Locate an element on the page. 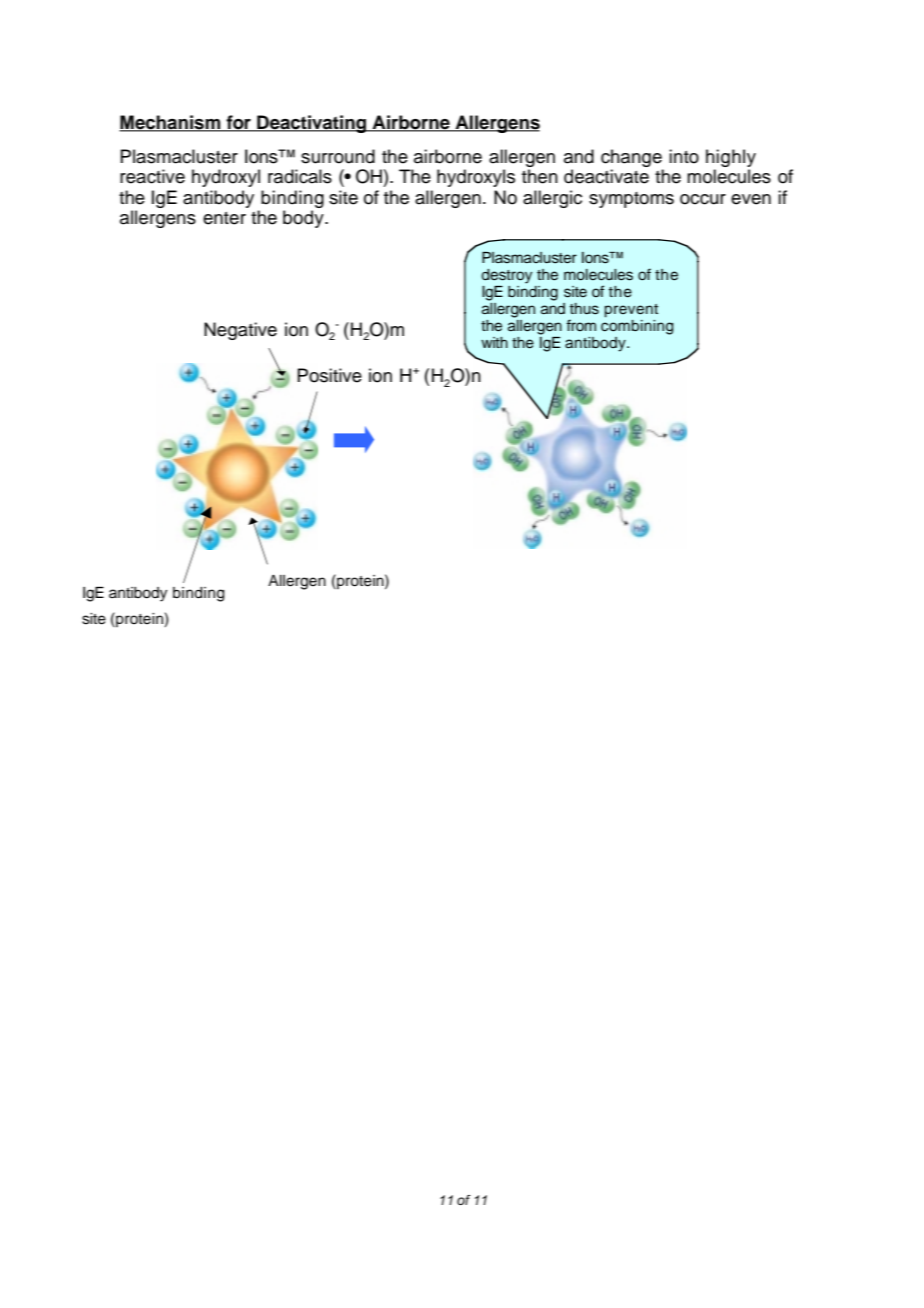  Positive is located at coordinates (329, 375).
